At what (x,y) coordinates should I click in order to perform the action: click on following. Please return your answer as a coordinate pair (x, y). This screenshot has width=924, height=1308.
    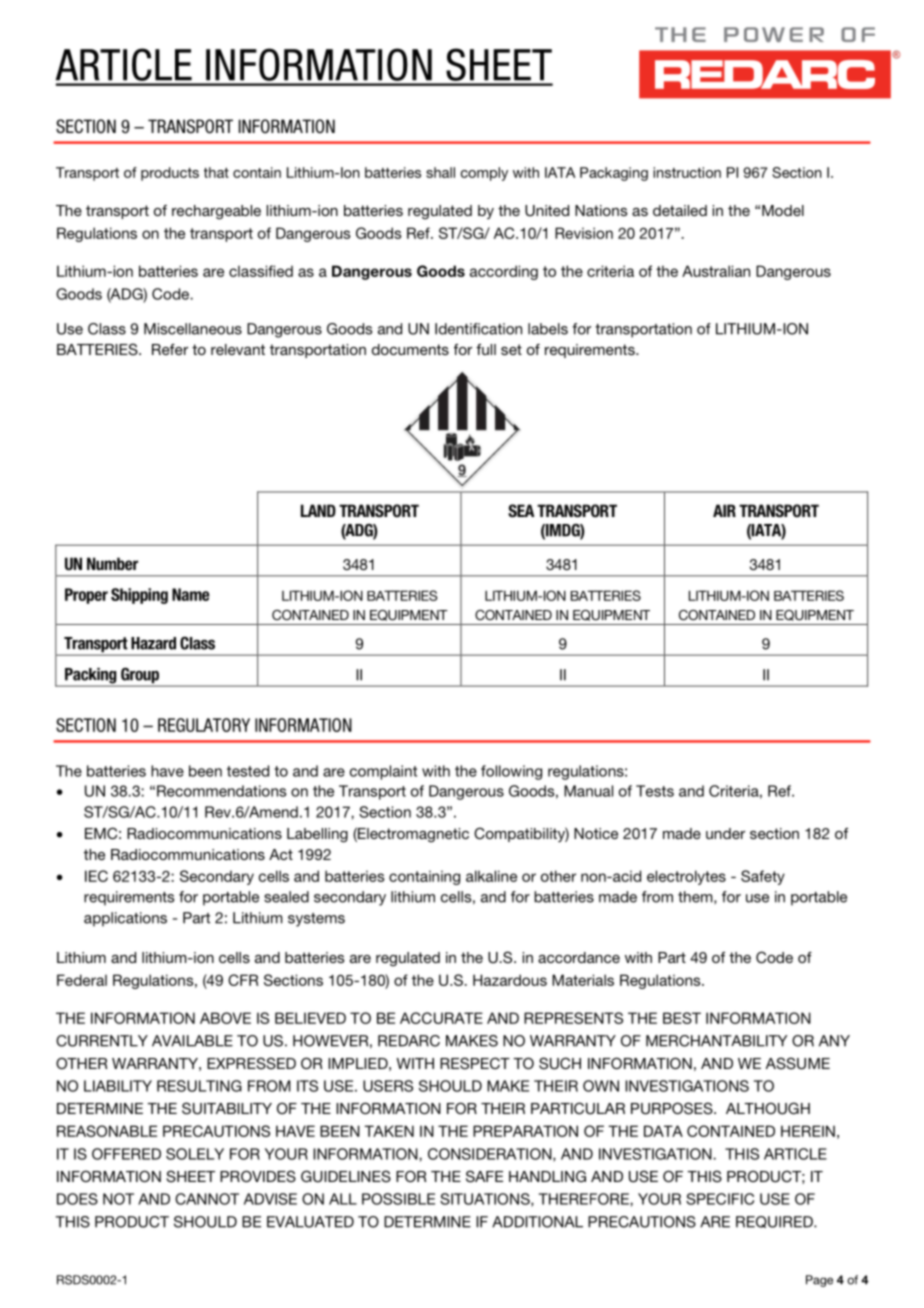
    Looking at the image, I should click on (511, 772).
